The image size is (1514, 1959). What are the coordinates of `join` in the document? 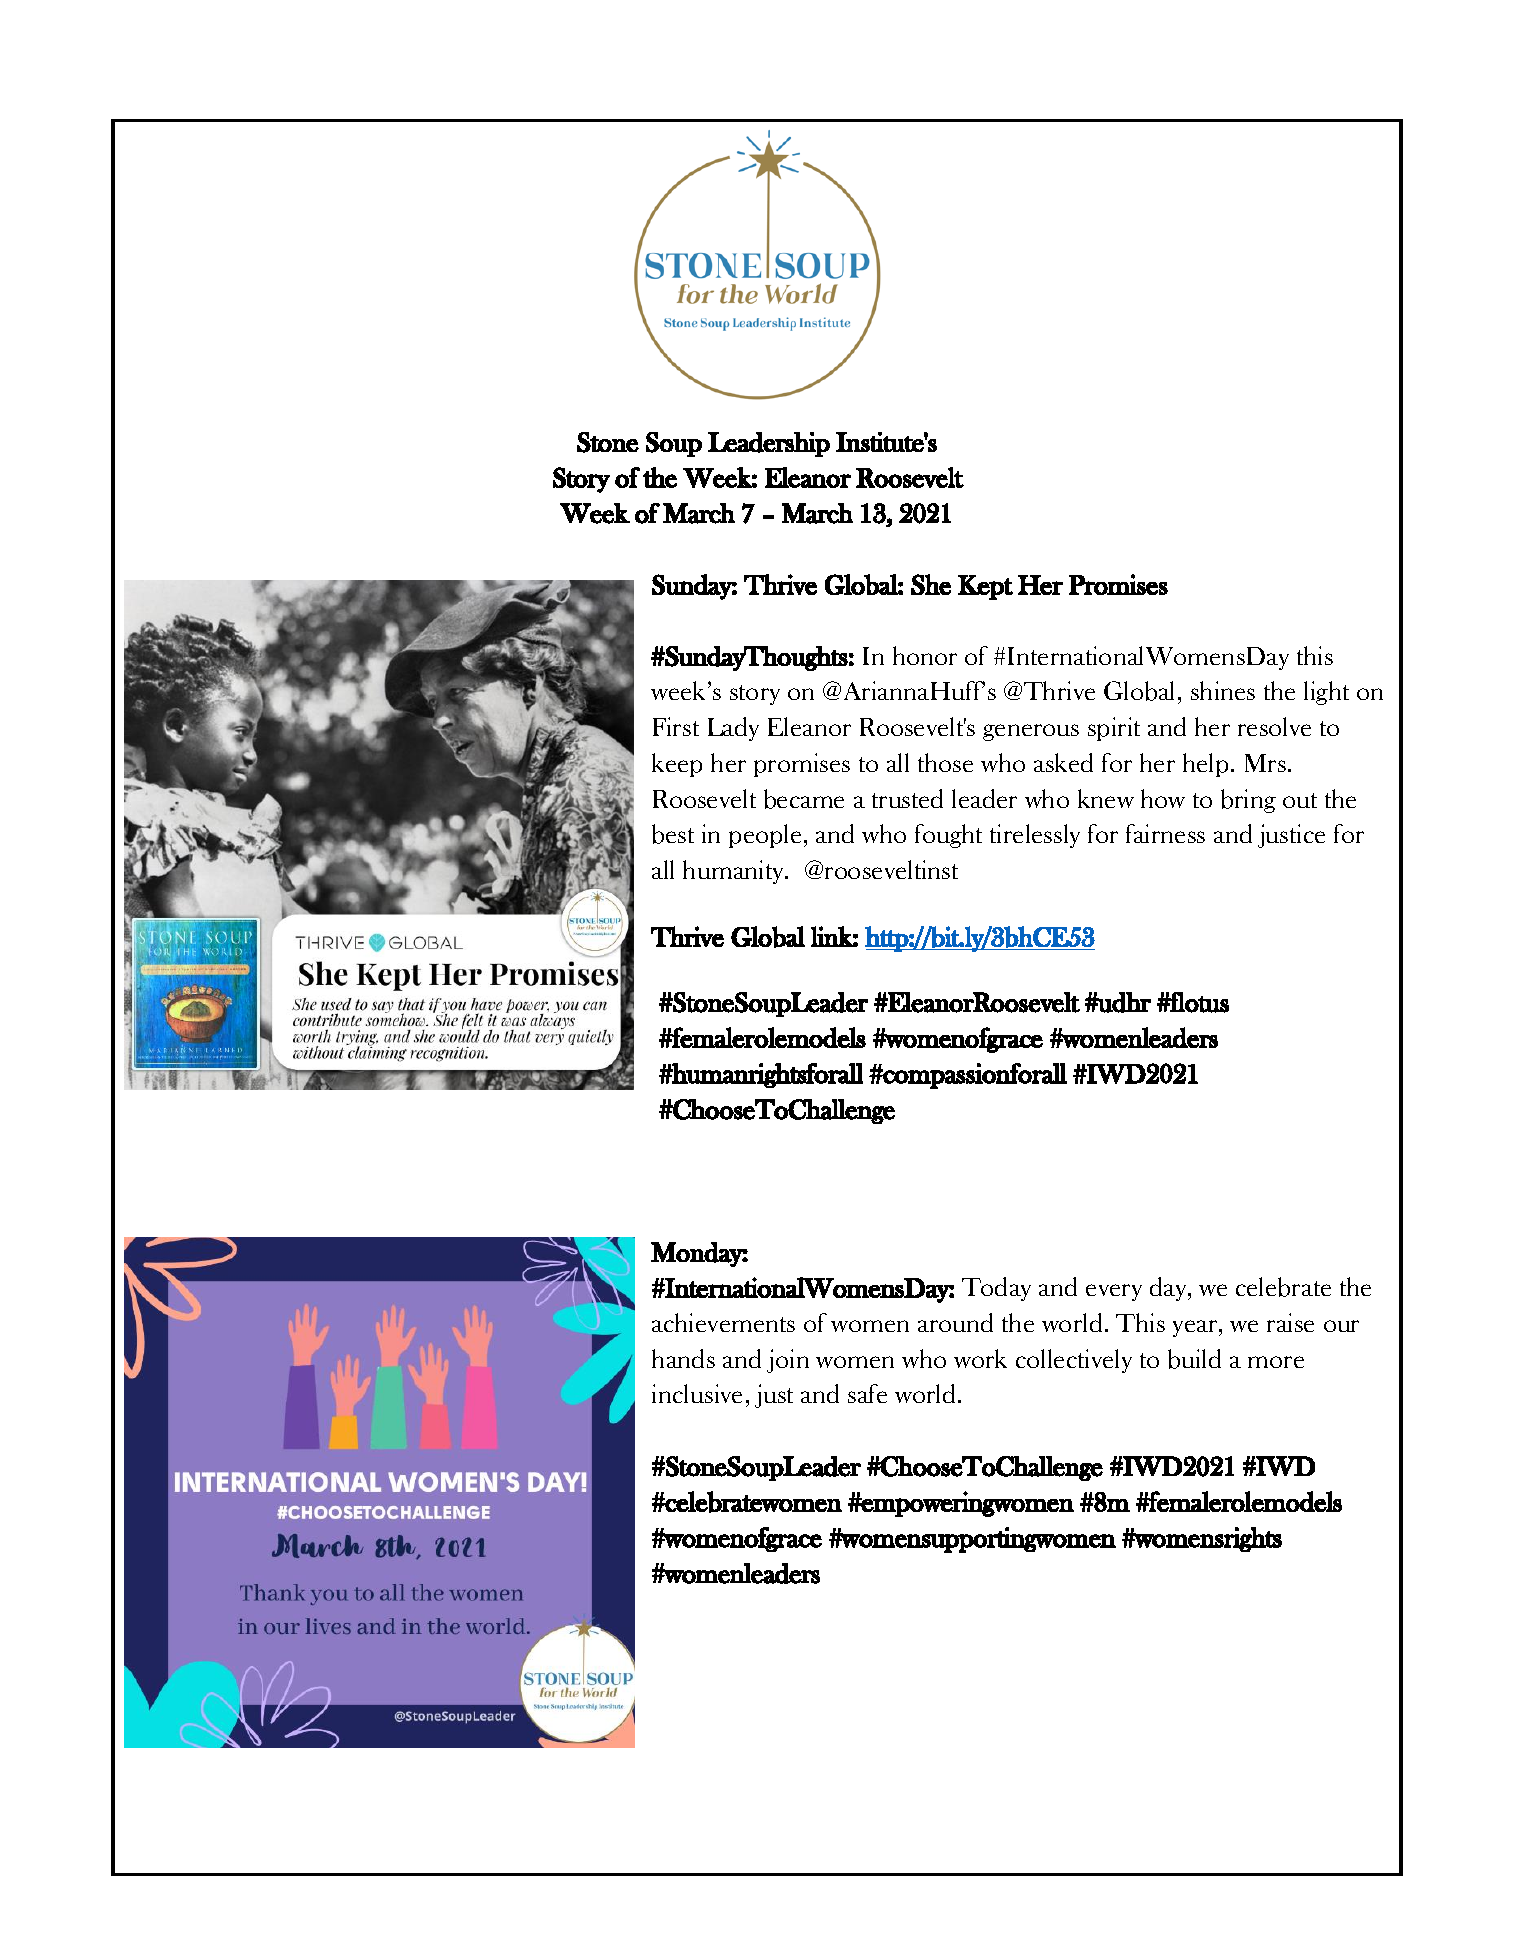 It's located at (788, 1361).
